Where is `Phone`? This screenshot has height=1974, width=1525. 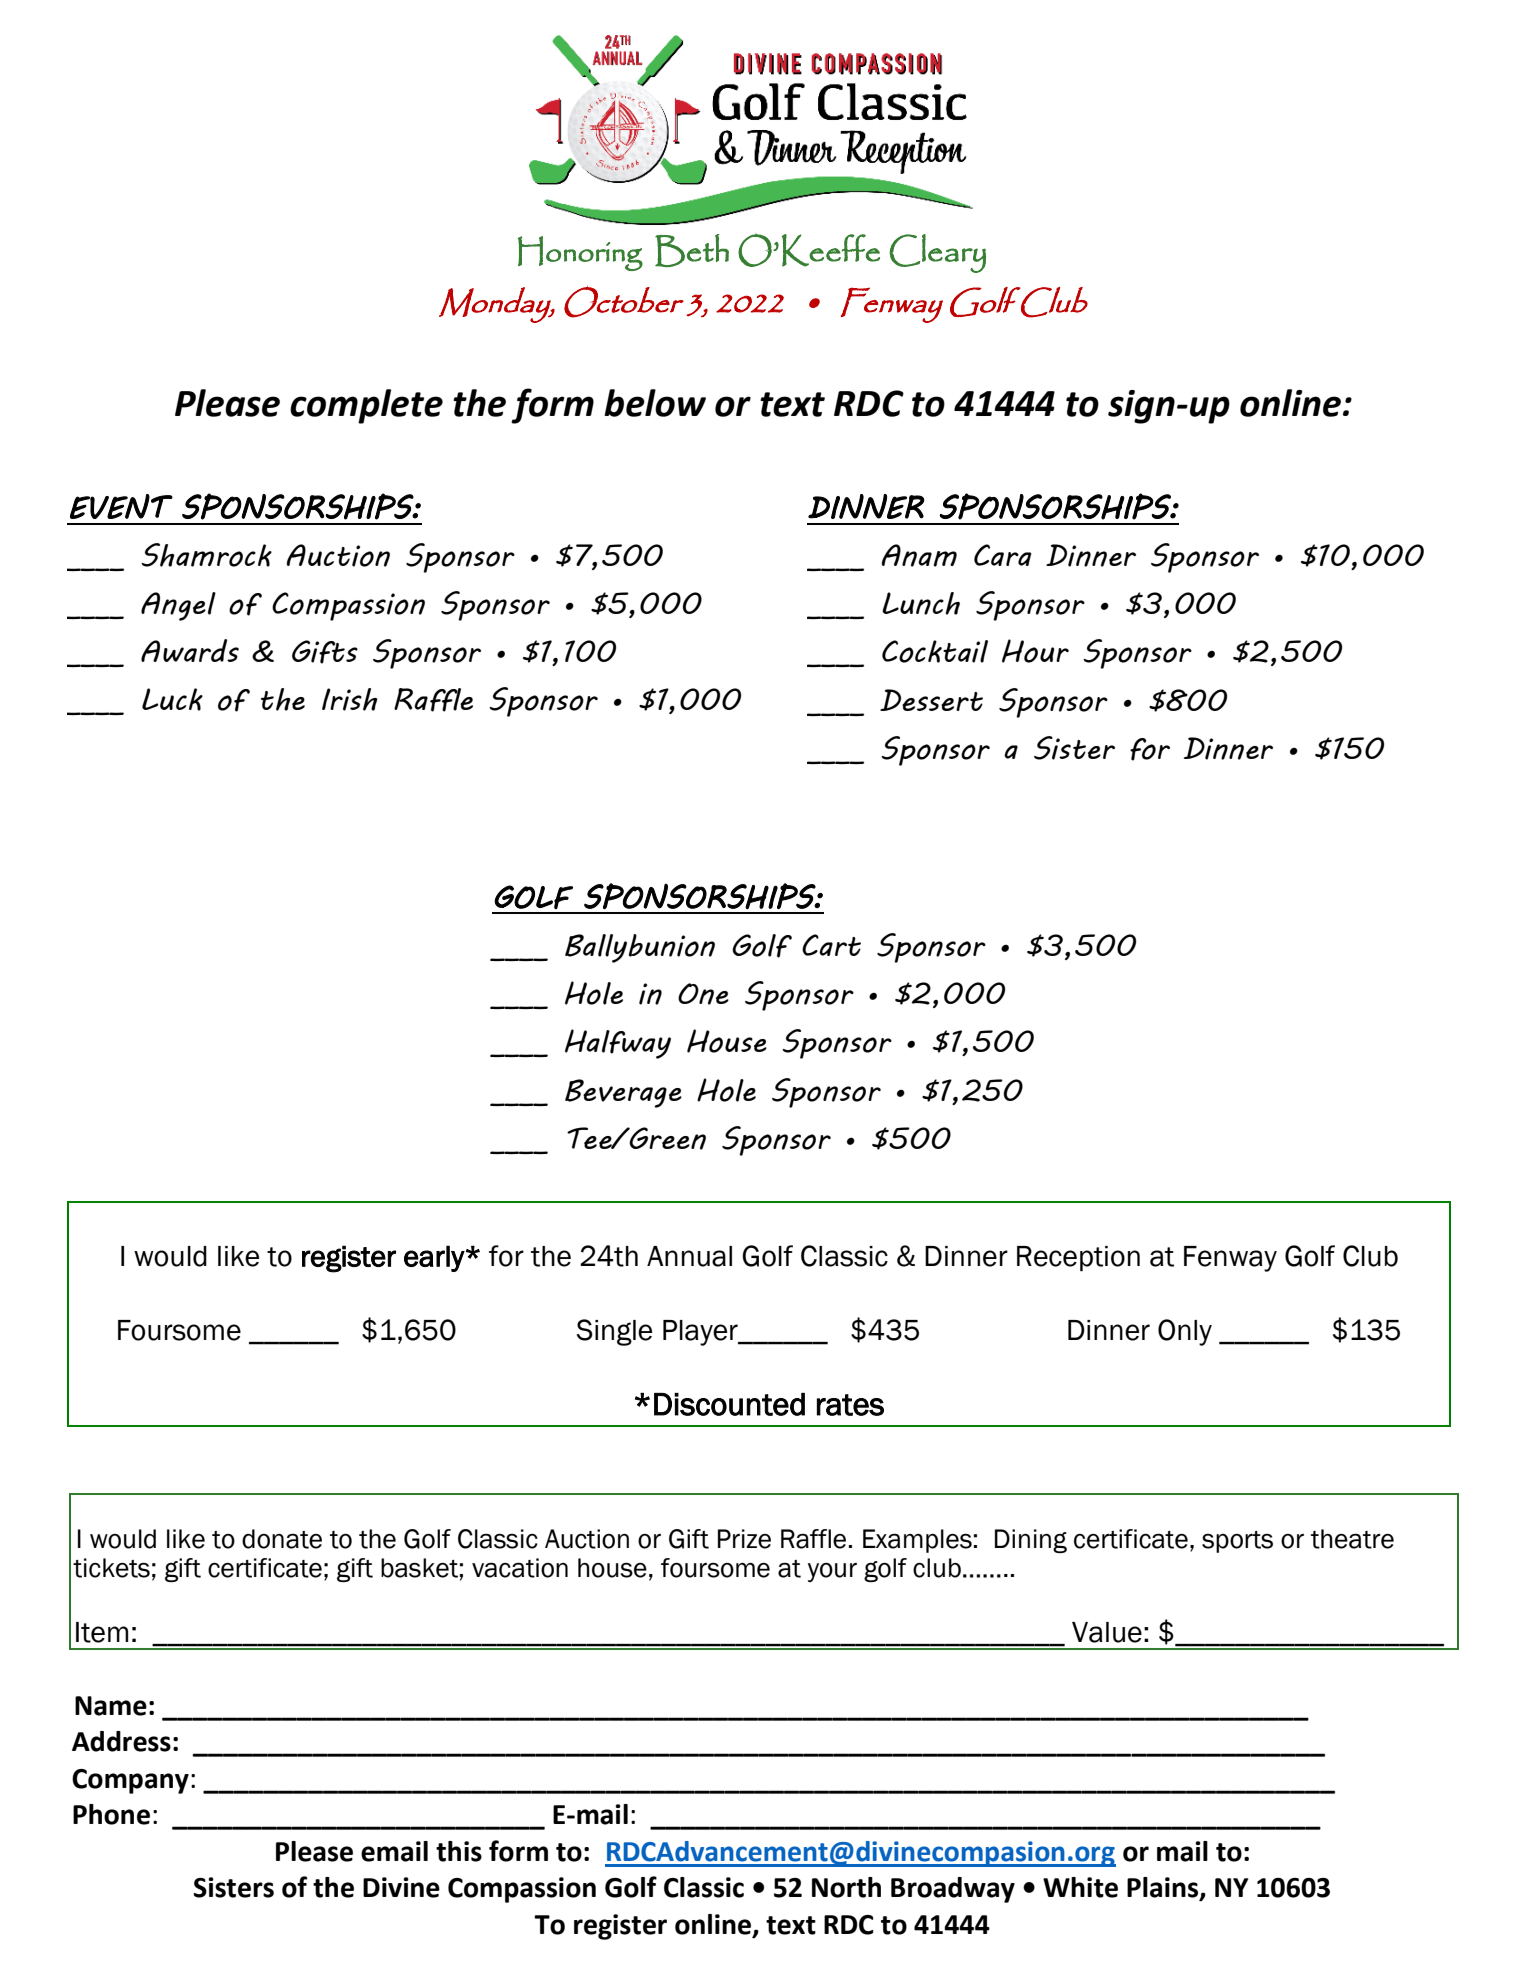
Phone is located at coordinates (111, 1814).
